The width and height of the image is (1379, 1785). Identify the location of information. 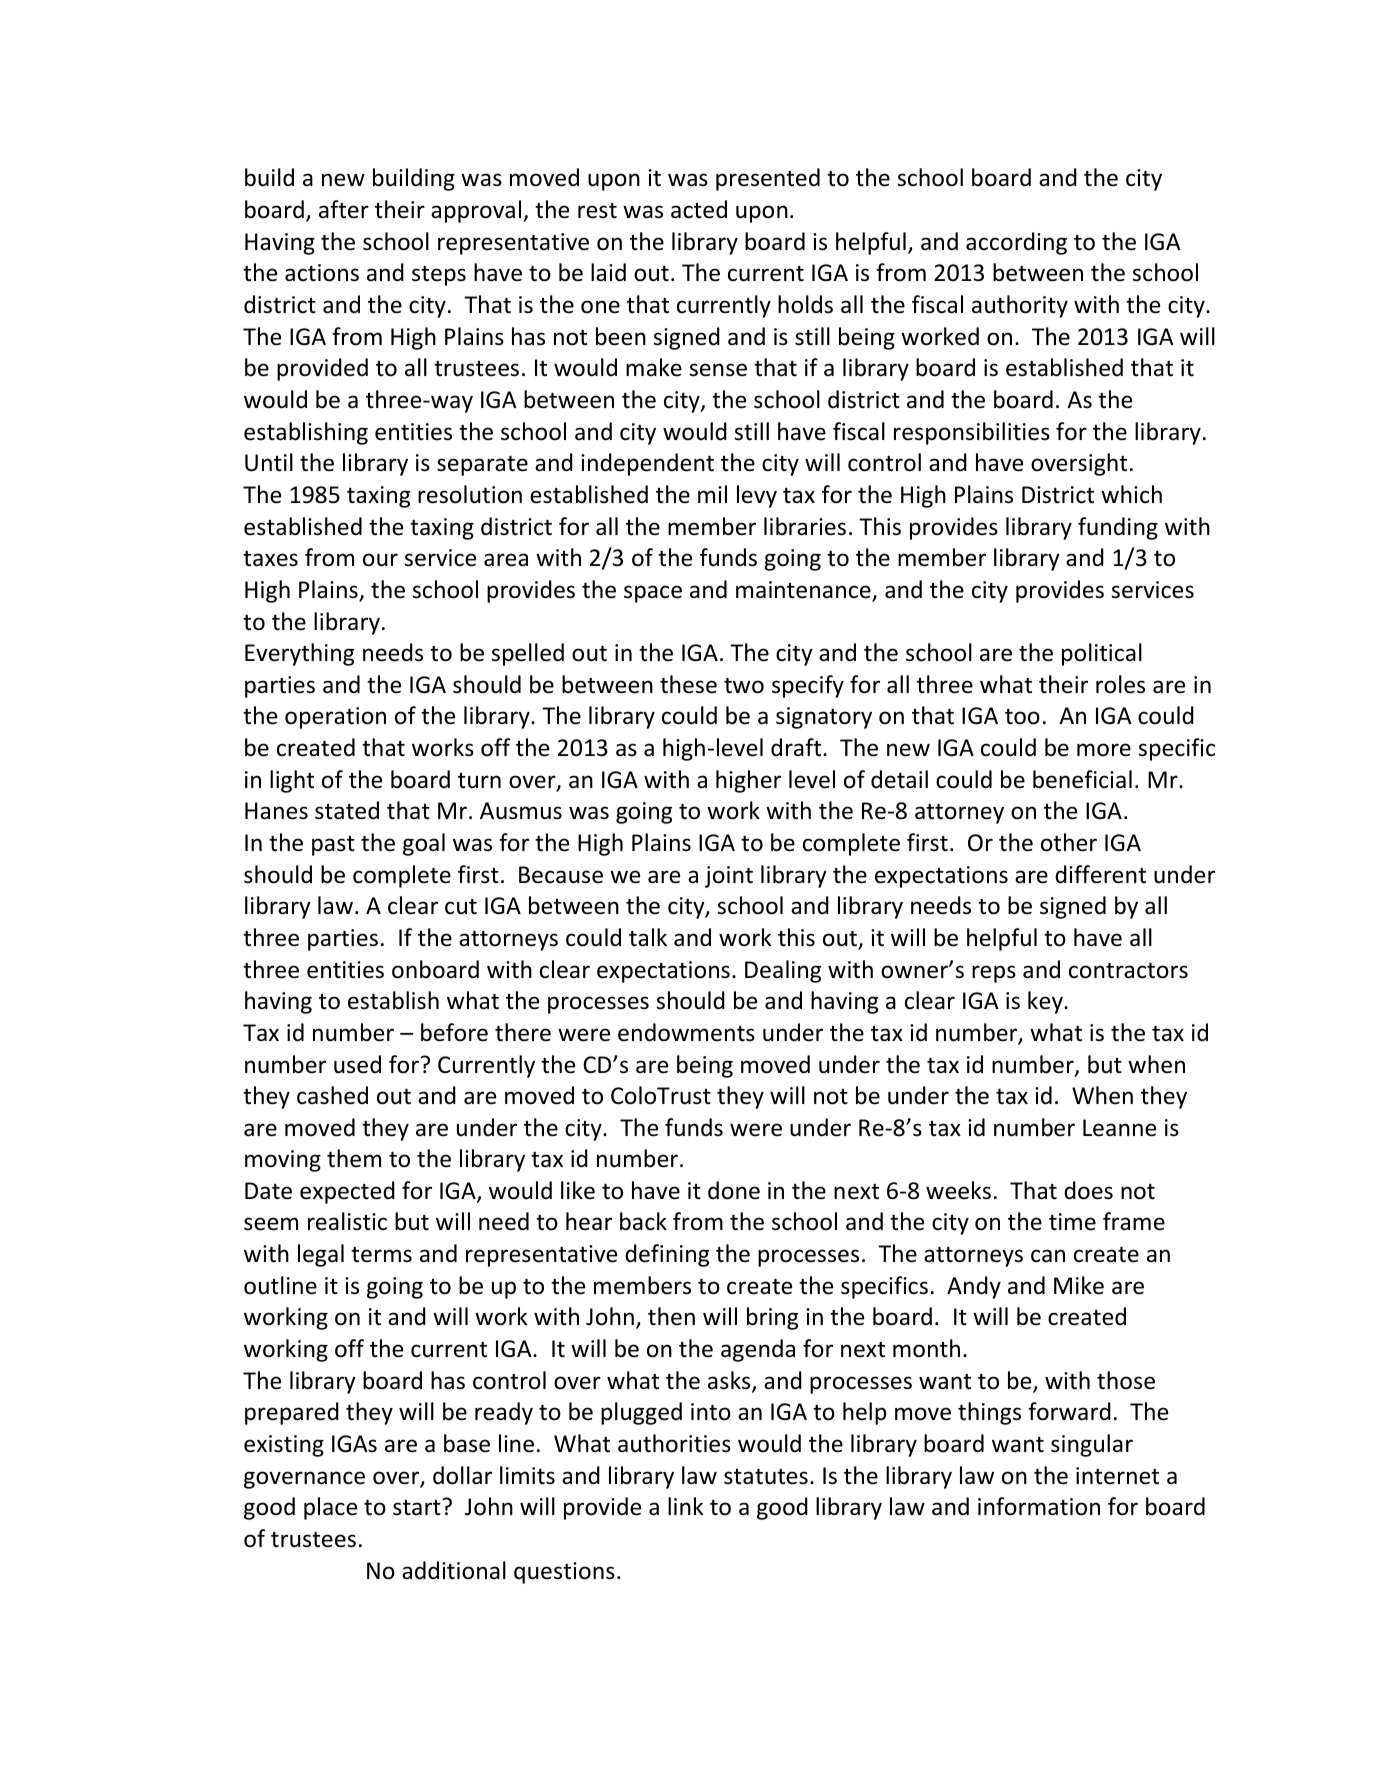
(1039, 1506).
